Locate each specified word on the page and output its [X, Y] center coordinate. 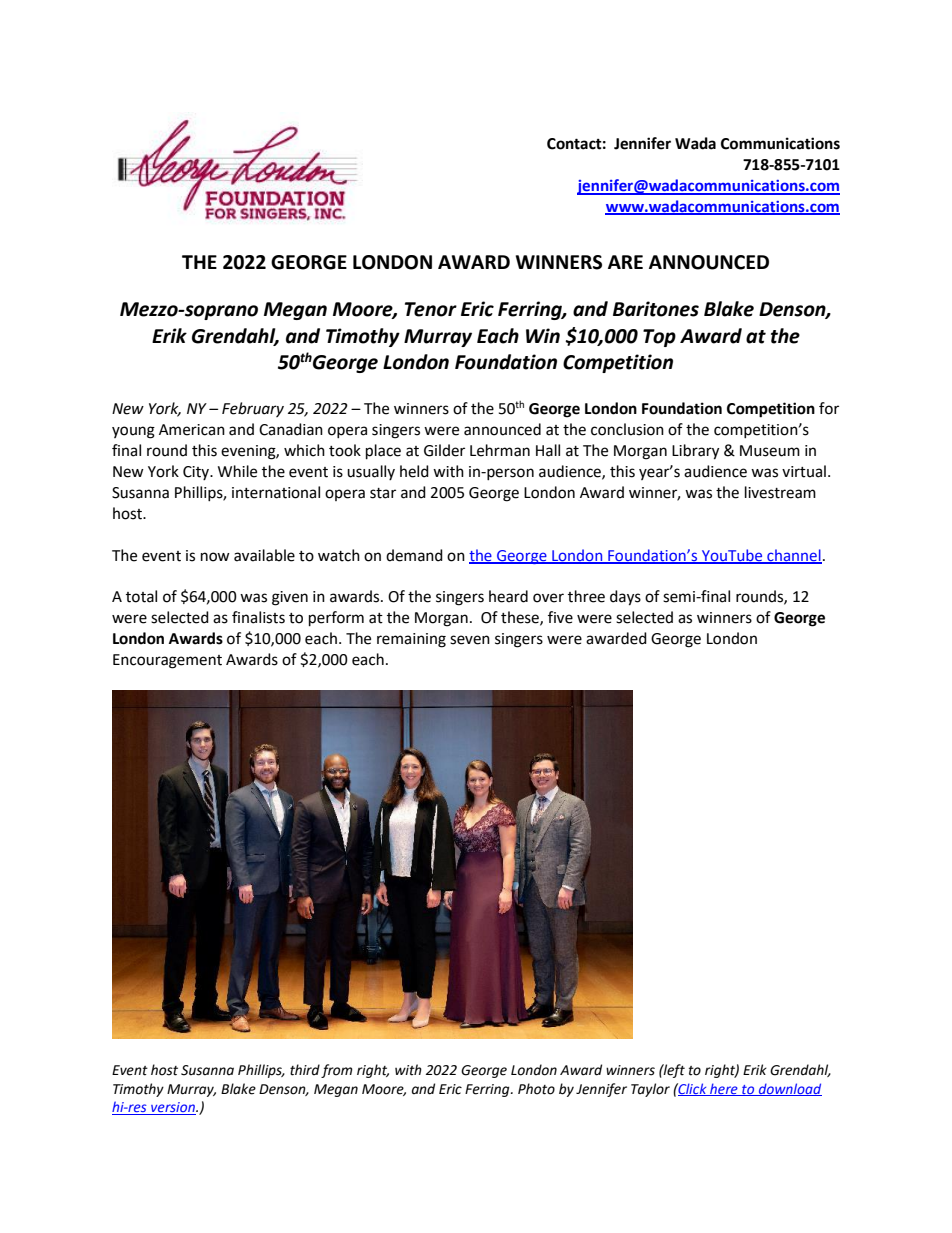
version [173, 1108]
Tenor [431, 309]
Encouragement [167, 661]
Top [659, 338]
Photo [536, 1089]
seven [470, 640]
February [253, 409]
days [625, 598]
